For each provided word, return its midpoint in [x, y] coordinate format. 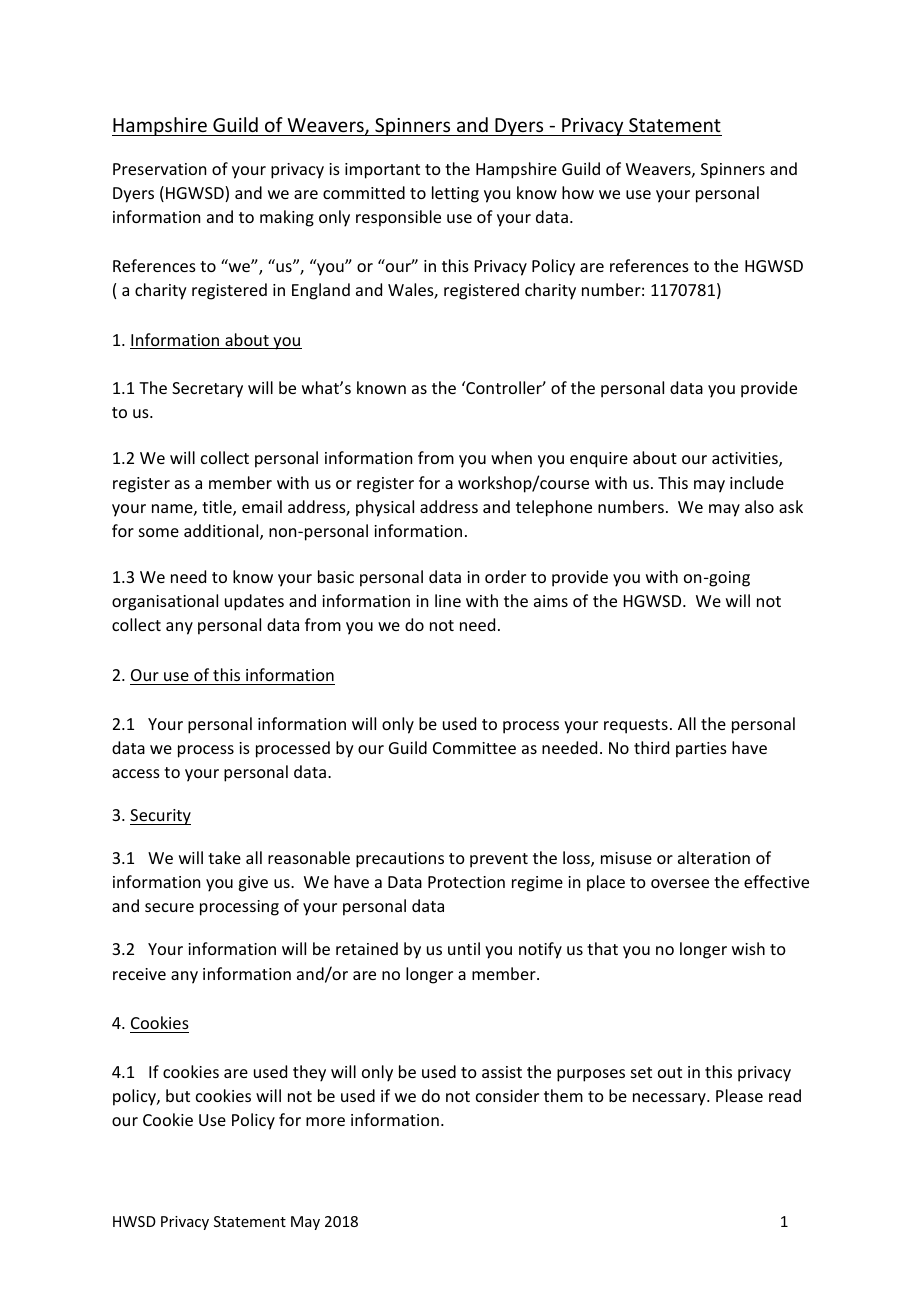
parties [701, 750]
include [757, 482]
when [511, 457]
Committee [474, 748]
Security [160, 817]
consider [507, 1095]
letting [455, 194]
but [178, 1095]
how [578, 192]
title [218, 508]
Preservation [159, 169]
